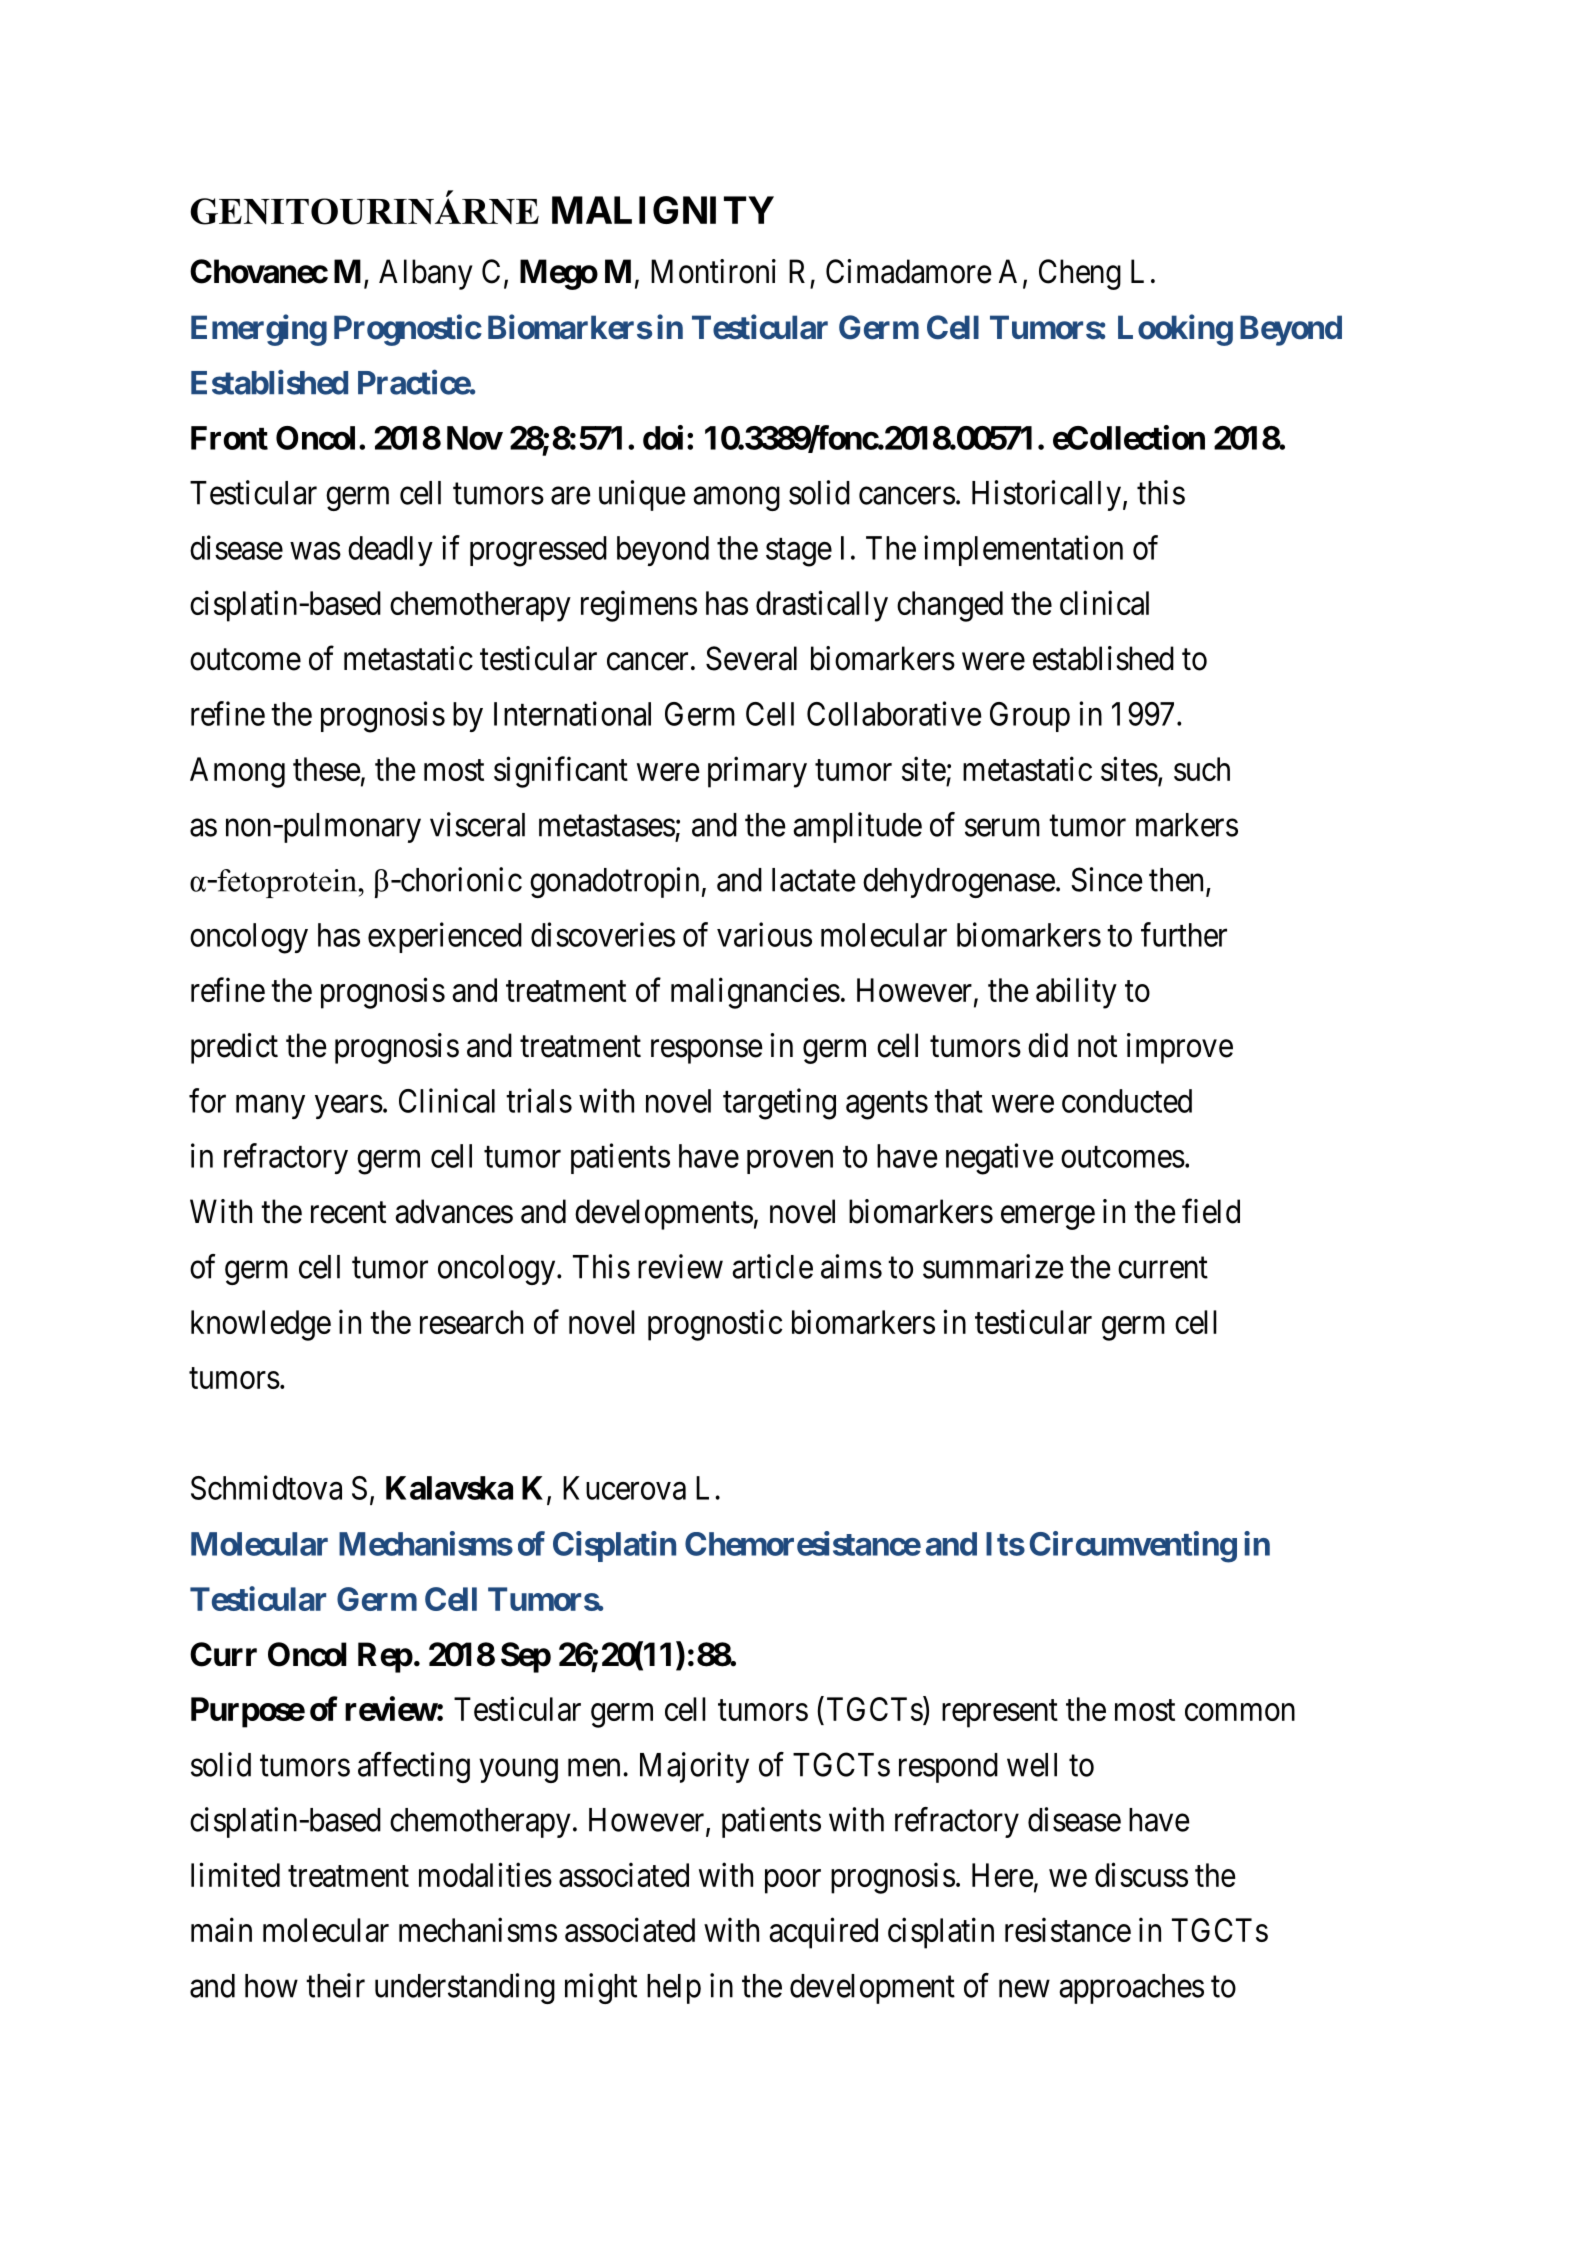 This screenshot has width=1590, height=2249. I want to click on MALIGNITY, so click(663, 210).
